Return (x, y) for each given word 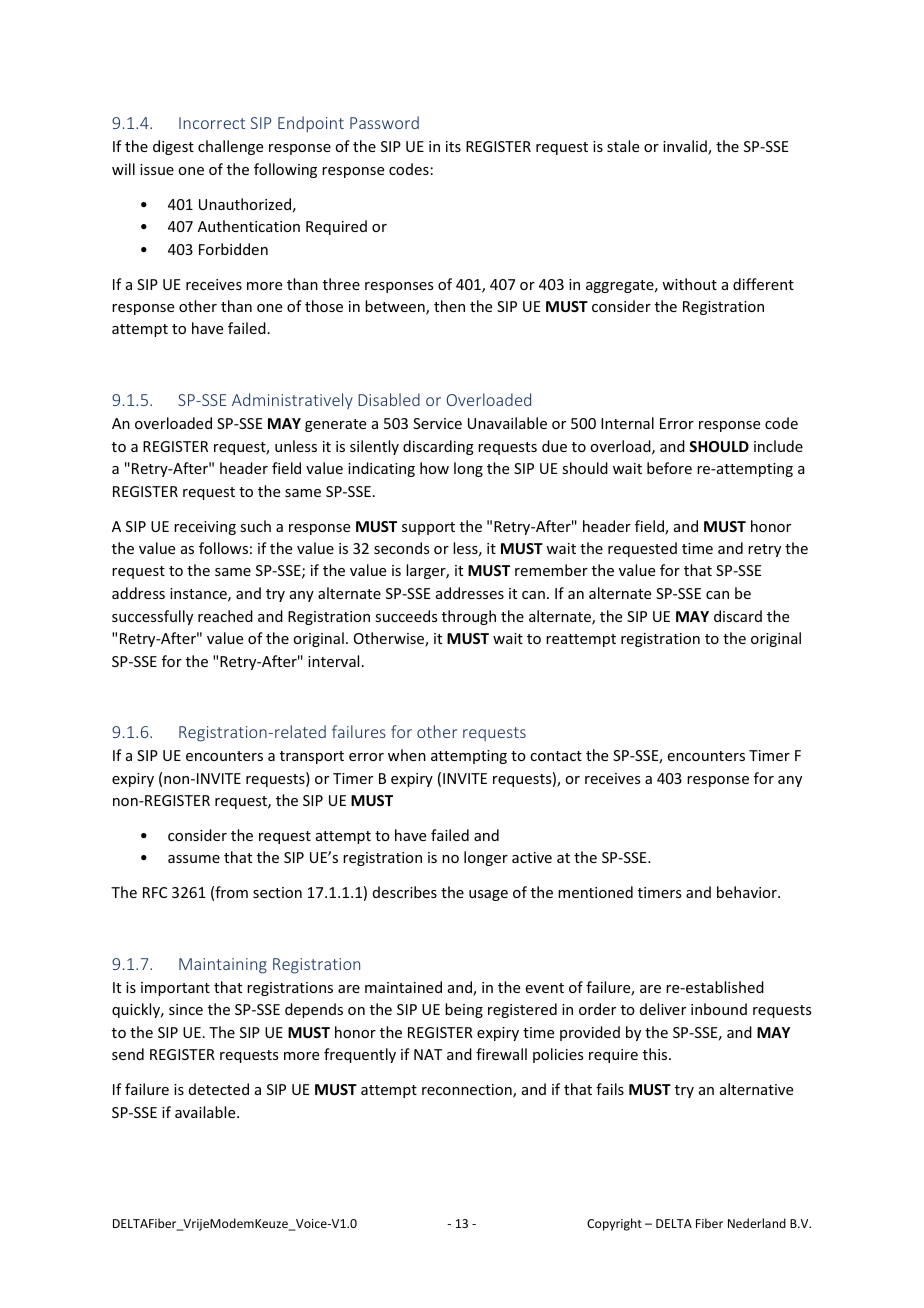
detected (219, 1089)
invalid (686, 147)
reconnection (468, 1091)
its (453, 146)
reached (225, 616)
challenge (230, 147)
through (469, 617)
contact (556, 756)
